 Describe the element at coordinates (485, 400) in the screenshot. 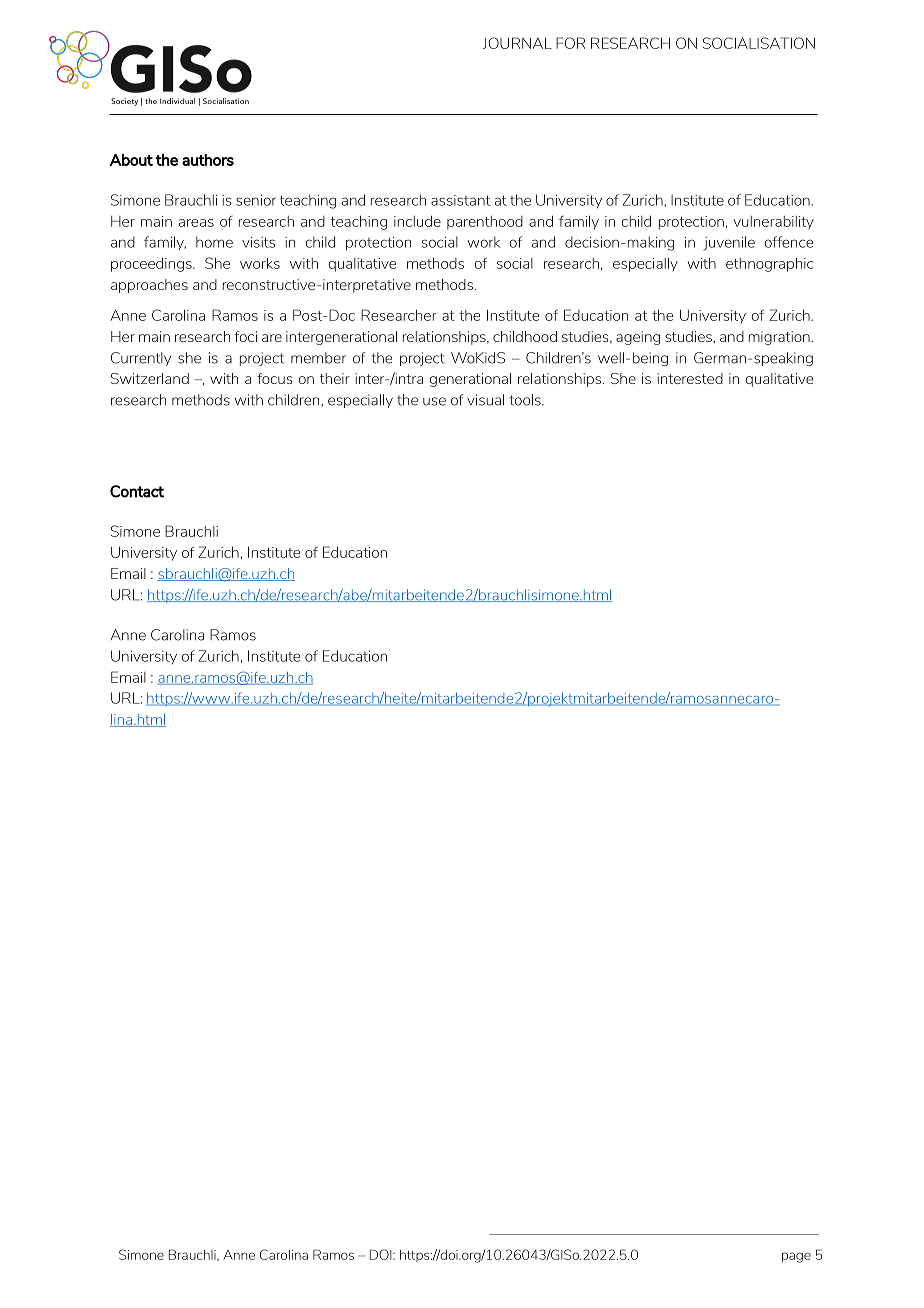

I see `visual` at that location.
